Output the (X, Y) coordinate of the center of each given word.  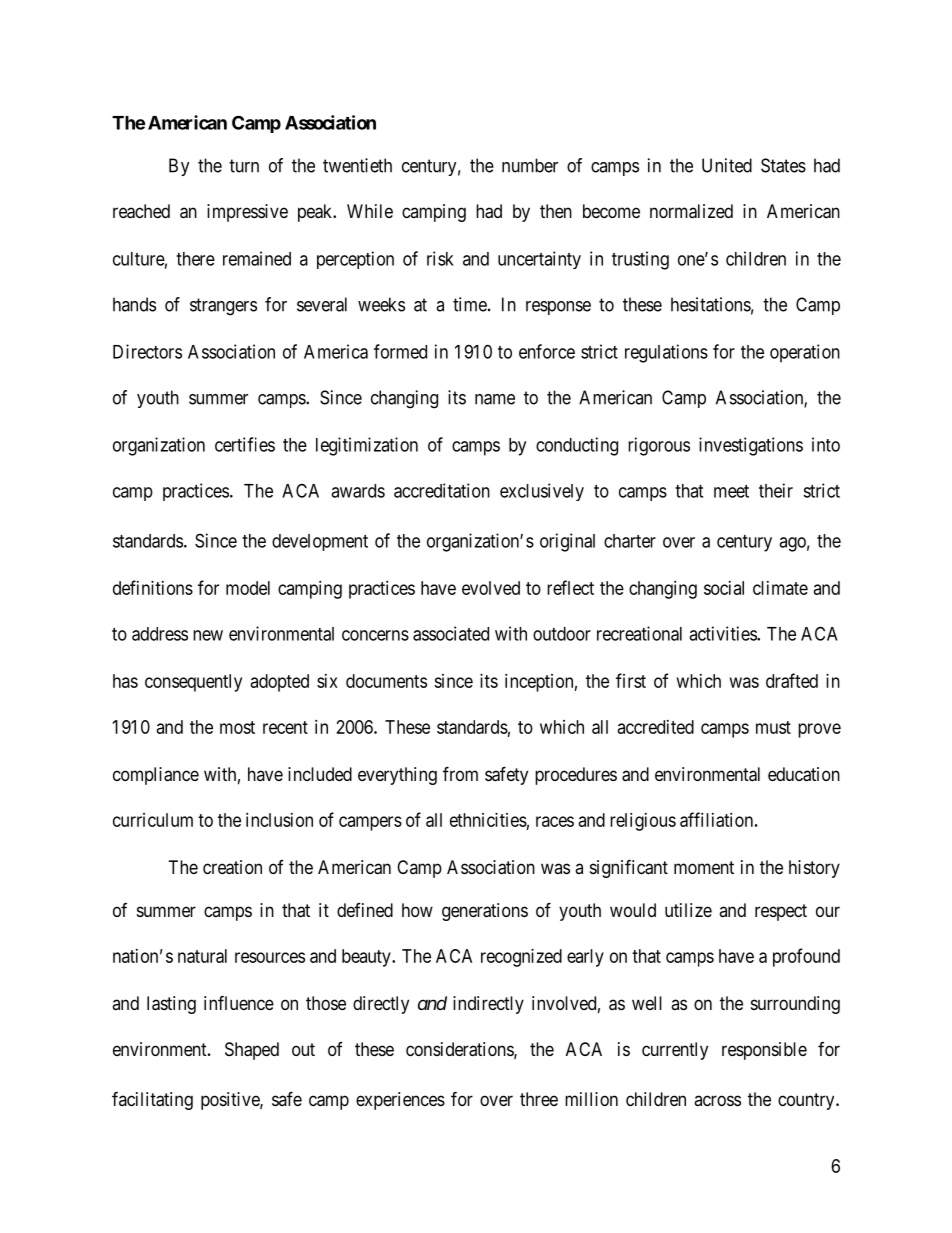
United (727, 165)
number (530, 165)
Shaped (252, 1051)
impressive (247, 213)
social (724, 588)
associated (451, 633)
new (208, 635)
